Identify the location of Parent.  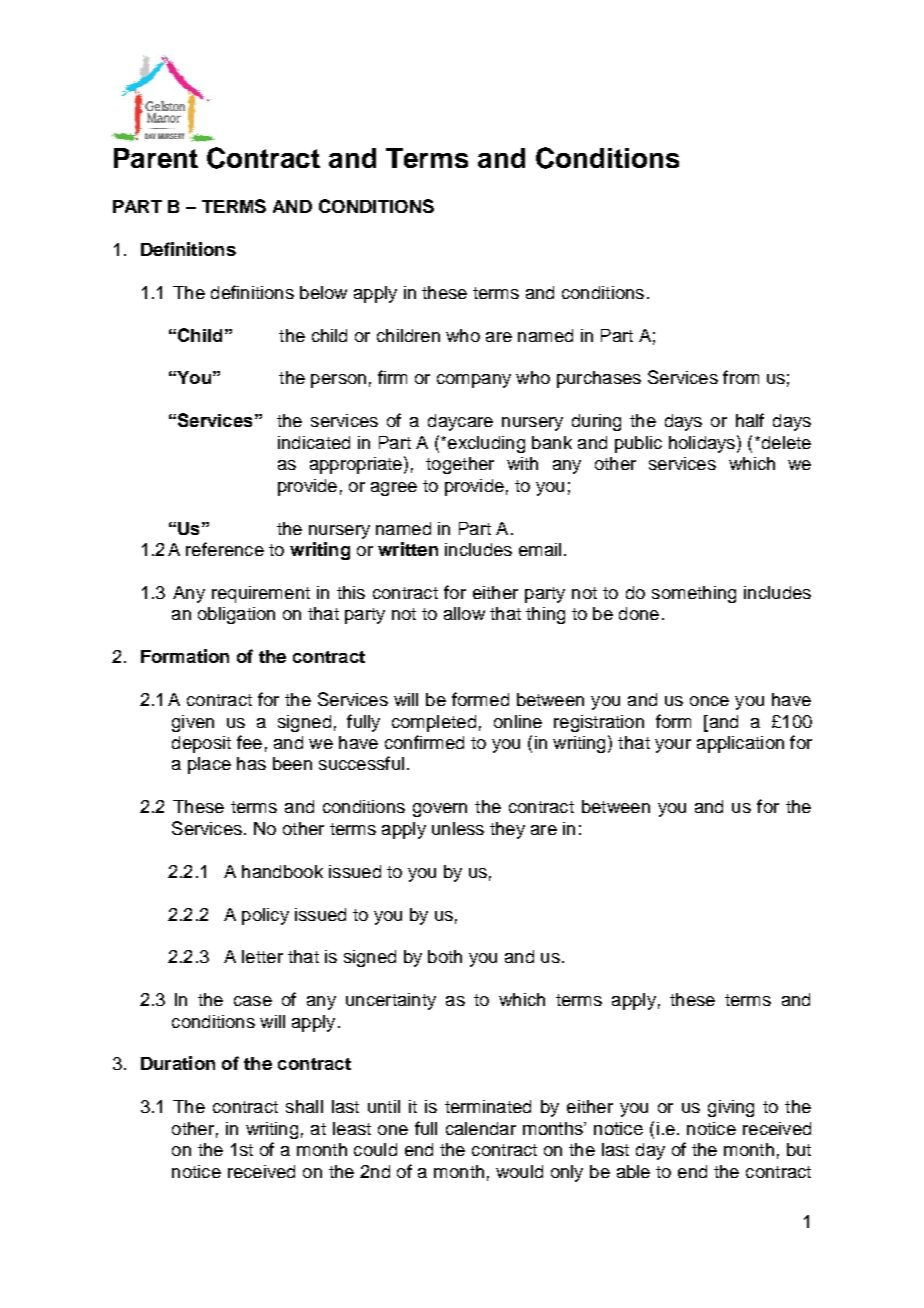
(156, 158).
